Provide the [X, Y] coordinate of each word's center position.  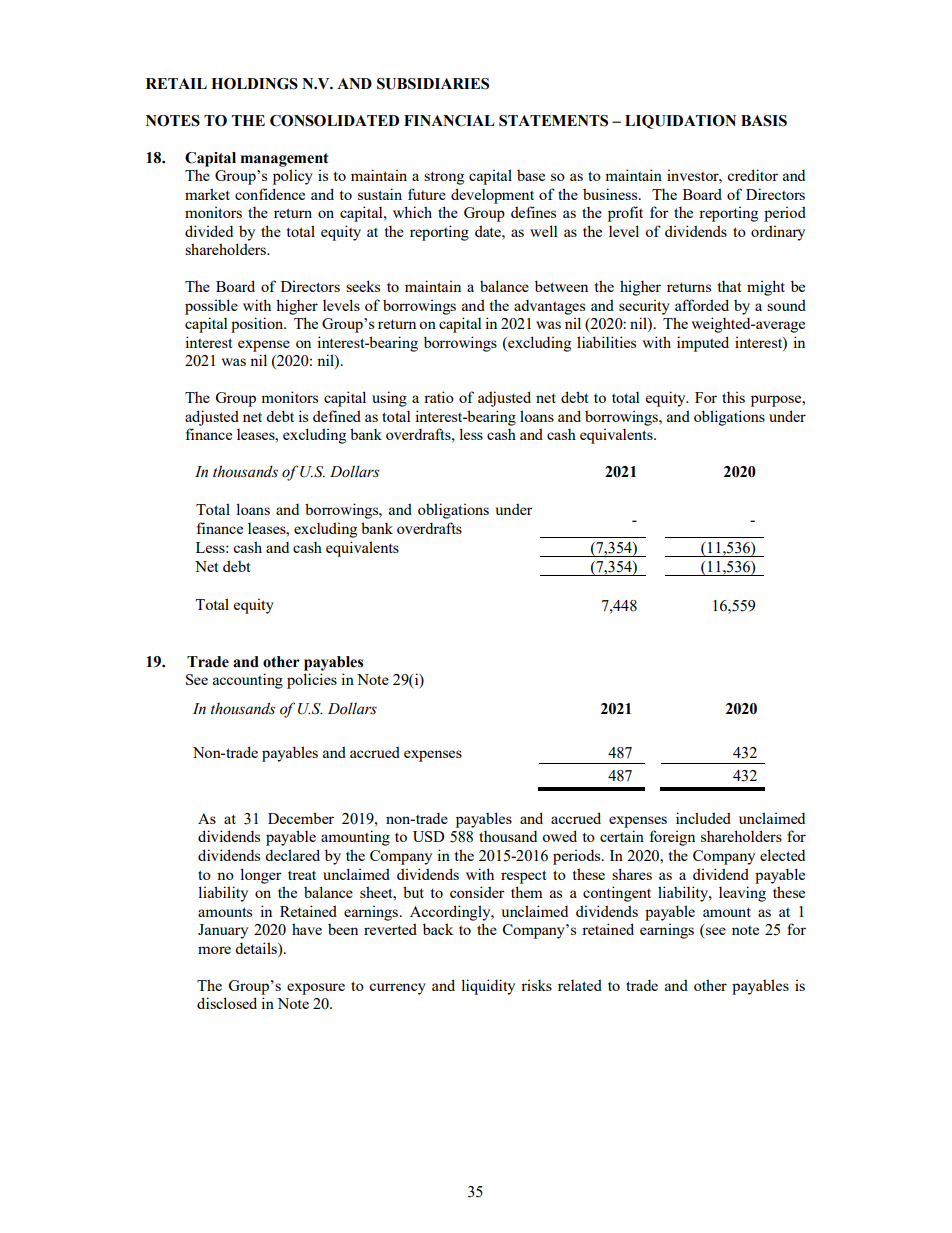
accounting [248, 681]
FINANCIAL [449, 121]
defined [337, 416]
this [733, 397]
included [703, 818]
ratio [439, 397]
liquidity [488, 987]
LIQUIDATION [680, 122]
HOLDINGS [254, 84]
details [257, 948]
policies [312, 681]
